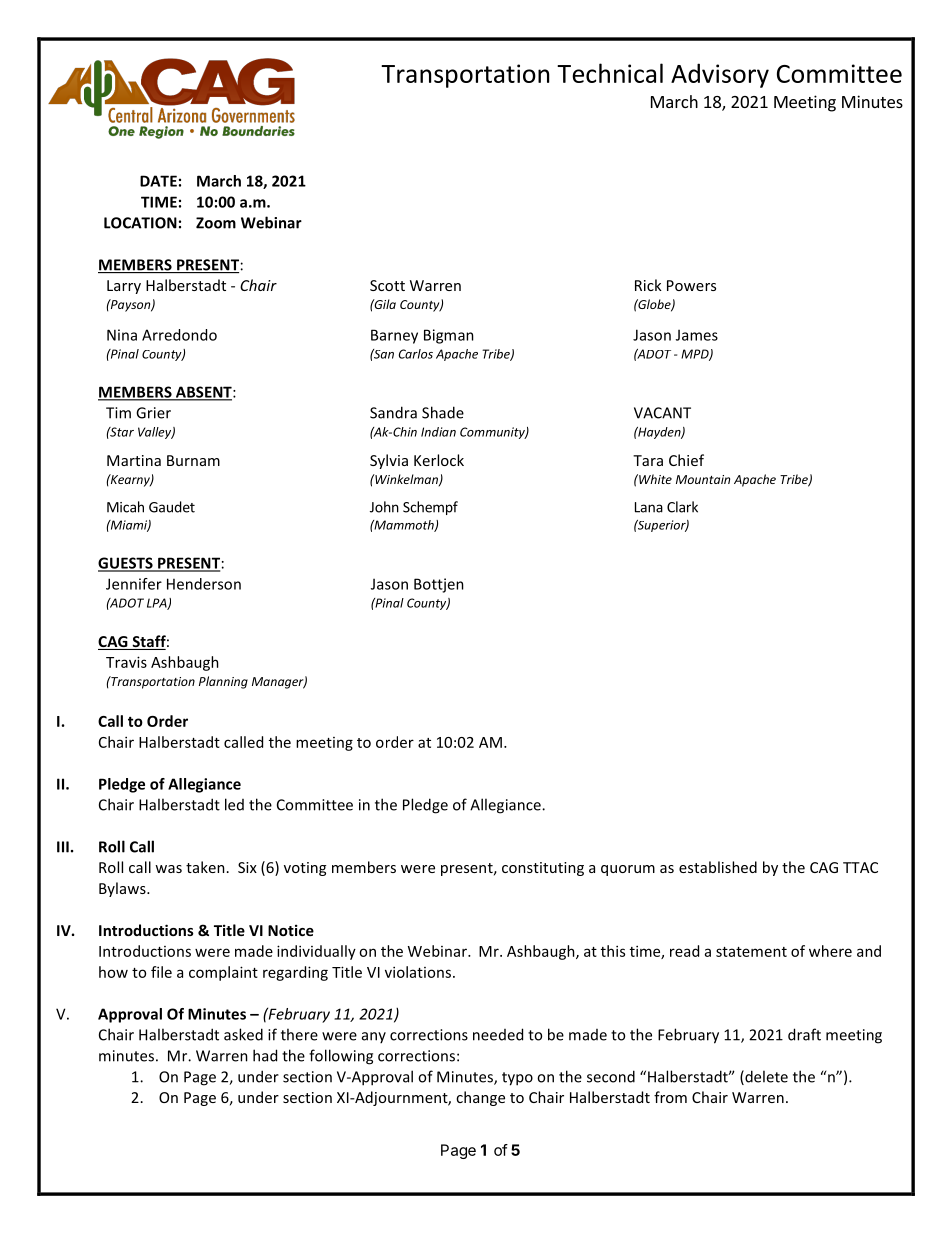  Describe the element at coordinates (480, 1098) in the document. I see `change` at that location.
